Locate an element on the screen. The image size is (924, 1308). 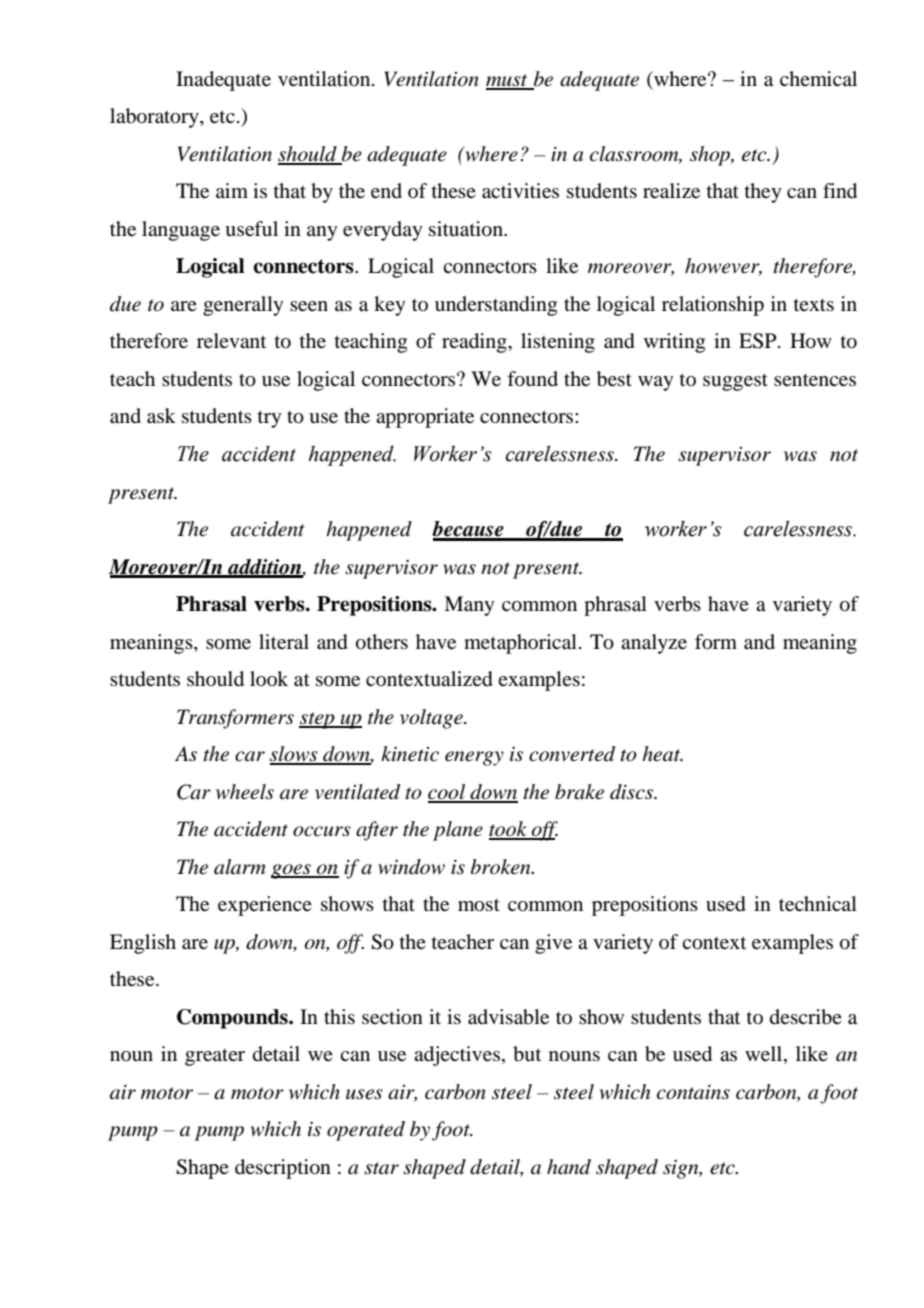
alarm is located at coordinates (240, 867).
